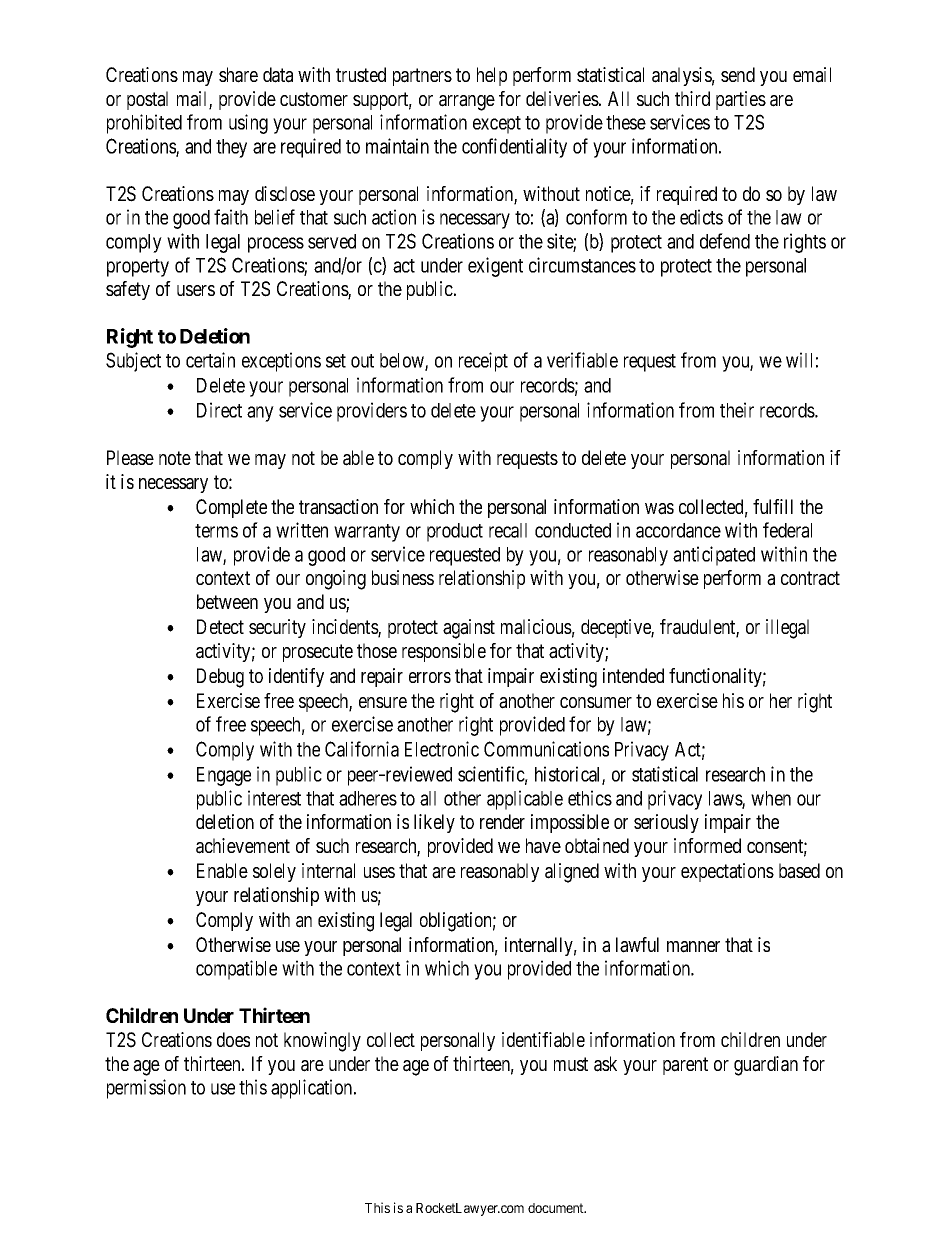 The height and width of the document is (1233, 952). Describe the element at coordinates (248, 124) in the document. I see `using` at that location.
